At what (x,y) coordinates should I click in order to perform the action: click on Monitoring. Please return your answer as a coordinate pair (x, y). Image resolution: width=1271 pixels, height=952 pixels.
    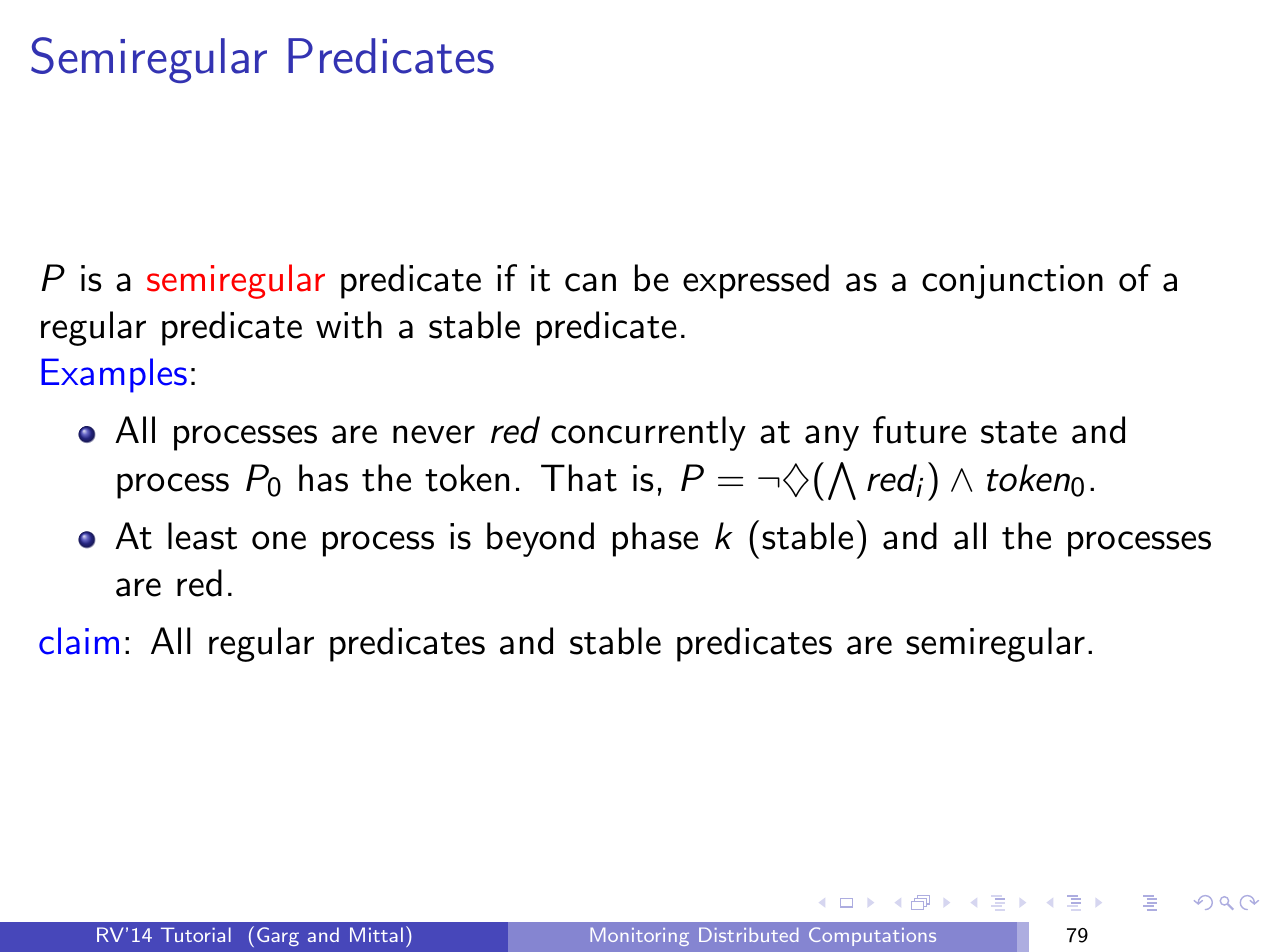
    Looking at the image, I should click on (639, 936).
